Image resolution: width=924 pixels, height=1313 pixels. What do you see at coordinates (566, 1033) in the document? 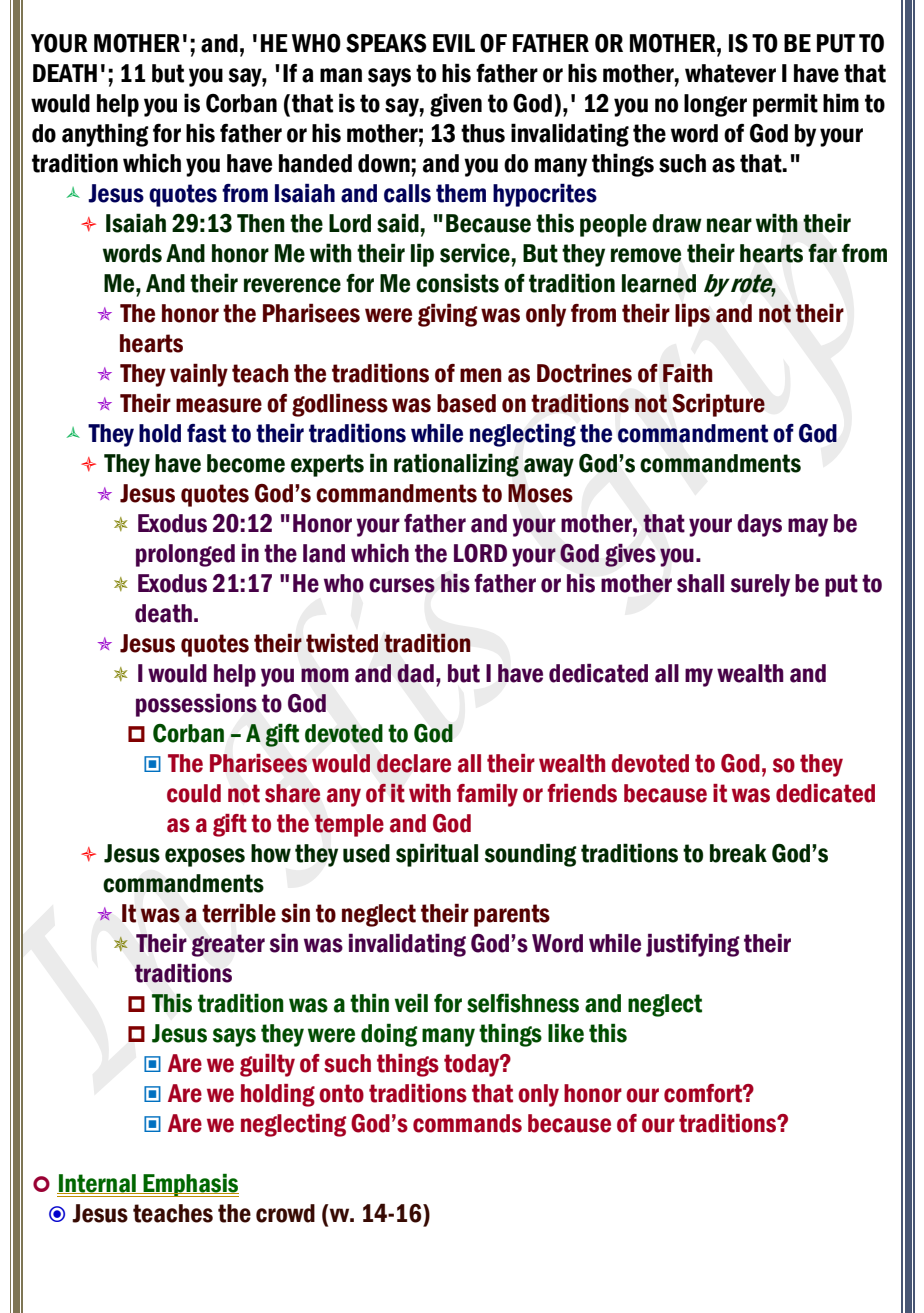
I see `like` at bounding box center [566, 1033].
